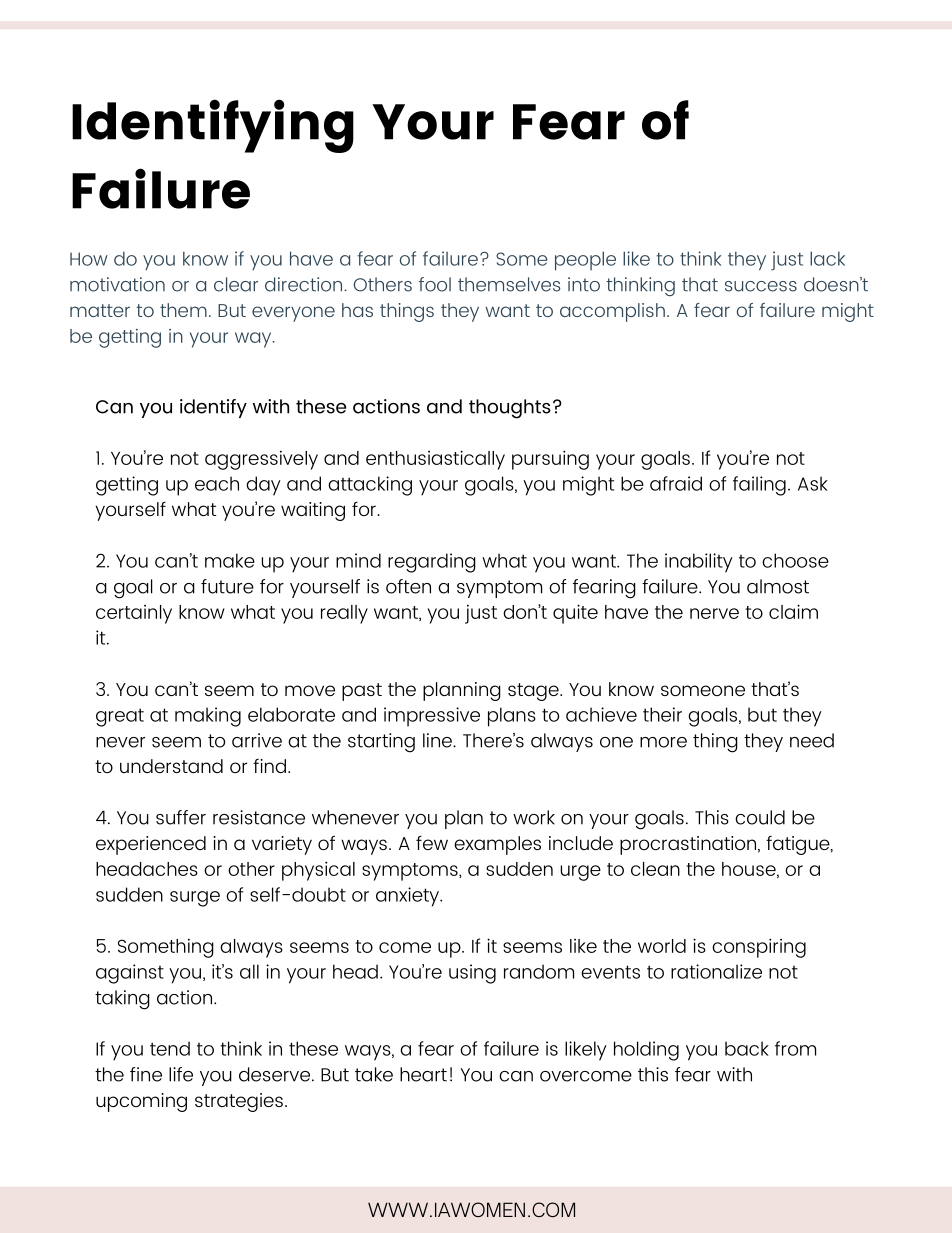  Describe the element at coordinates (217, 483) in the image. I see `each` at that location.
